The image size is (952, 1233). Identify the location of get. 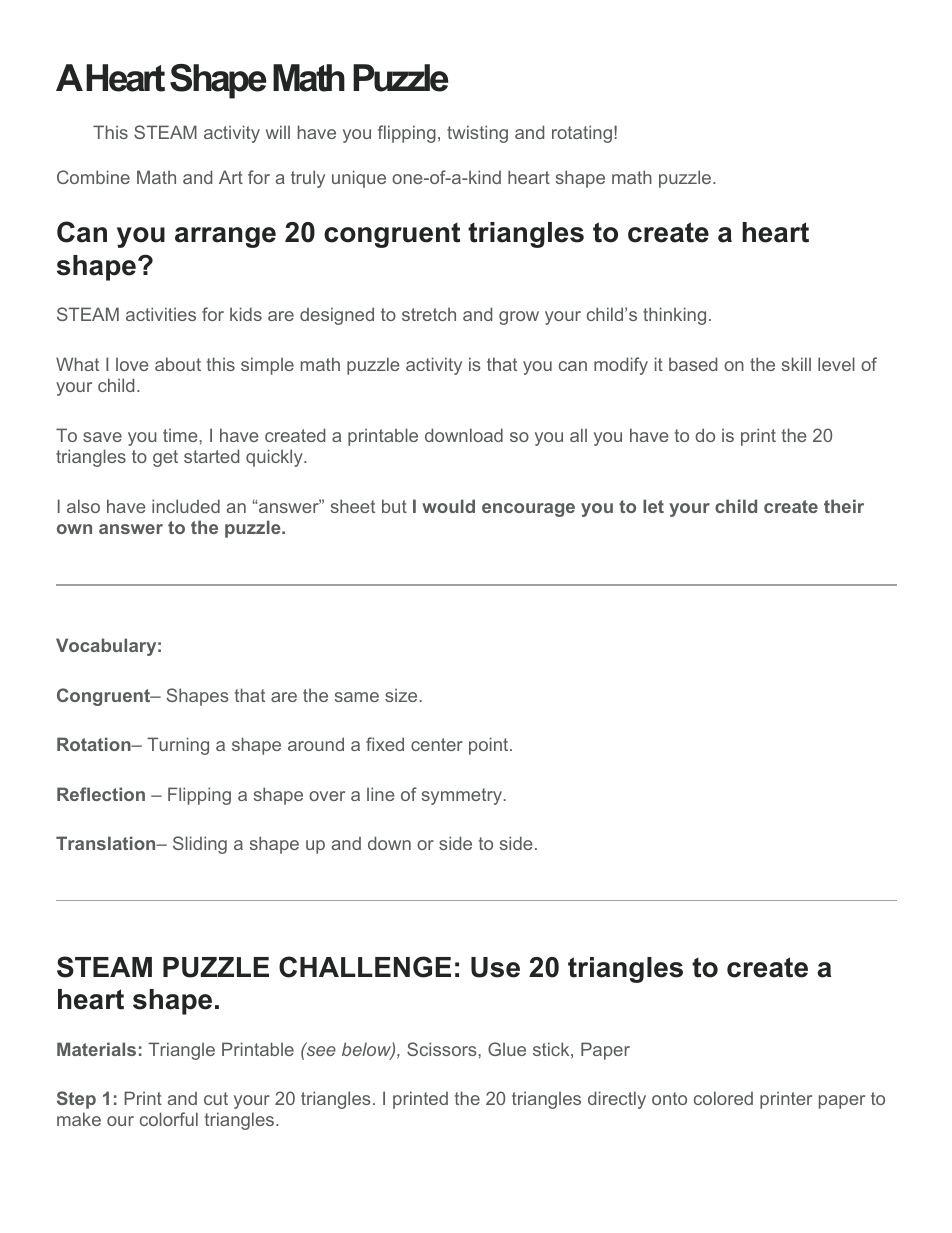
(165, 458).
